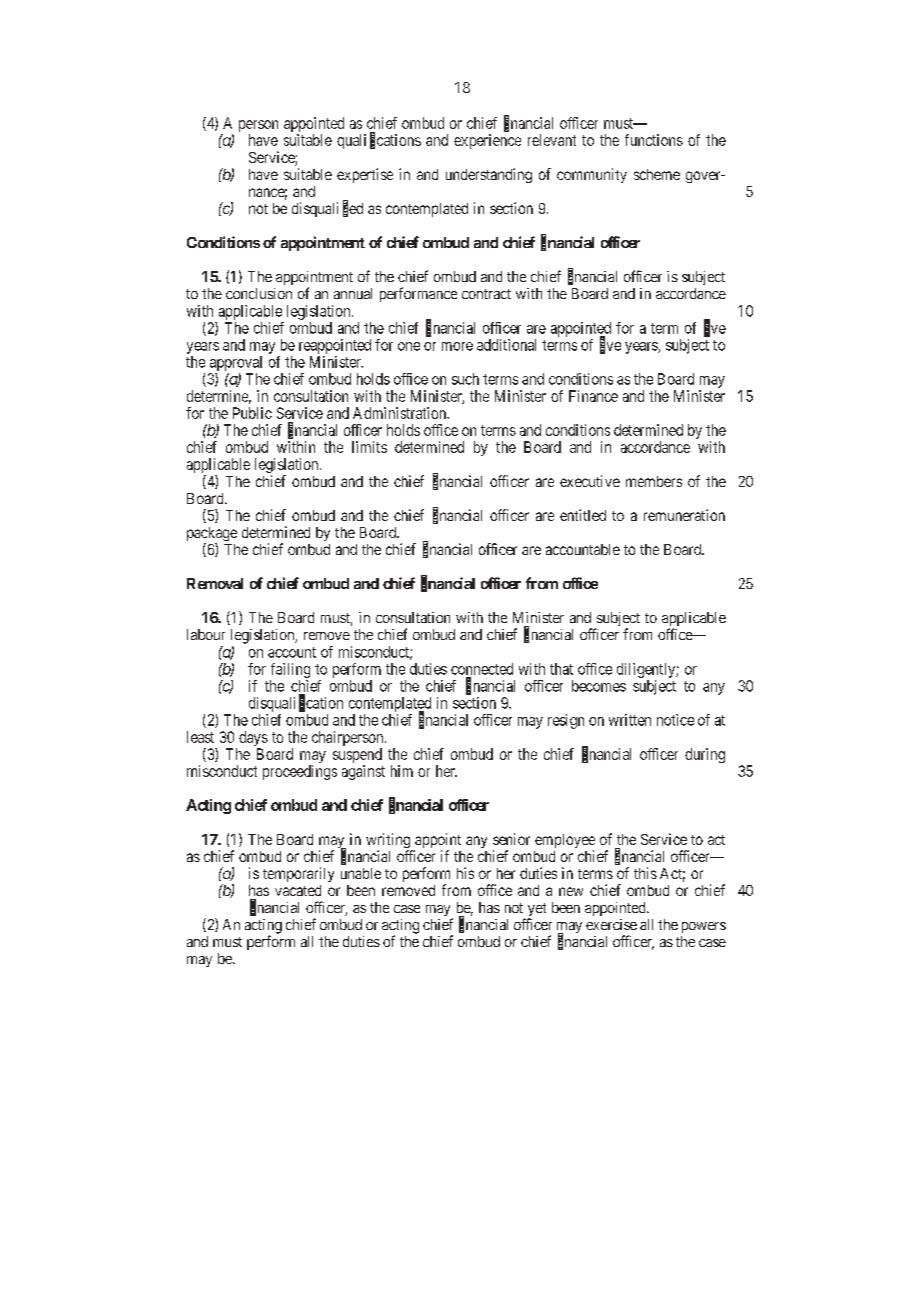  Describe the element at coordinates (657, 174) in the image. I see `scheme` at that location.
